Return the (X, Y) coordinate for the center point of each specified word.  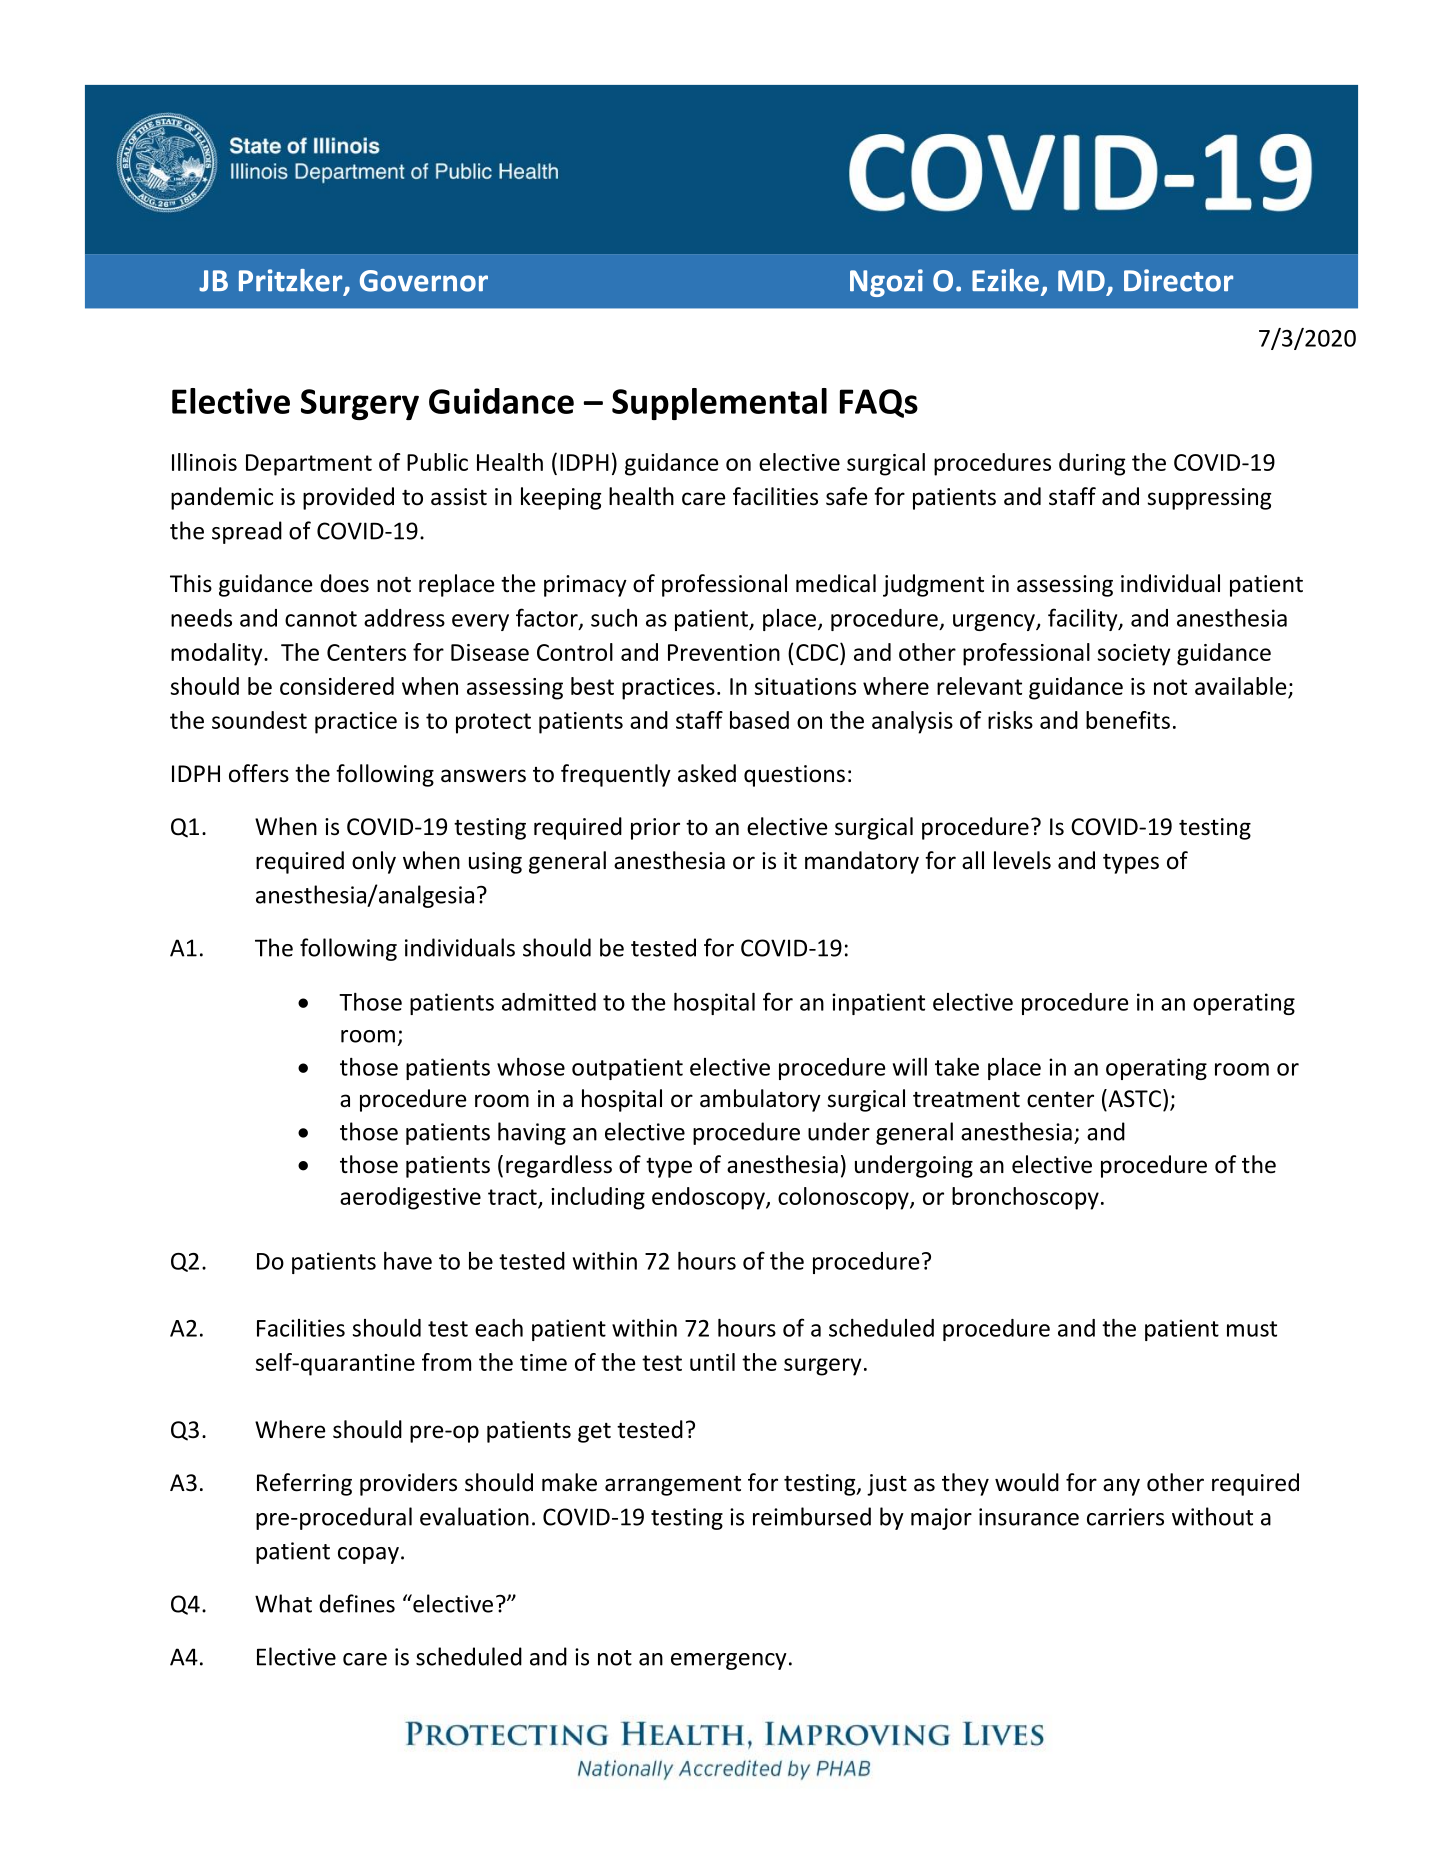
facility (1084, 619)
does (344, 583)
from (446, 1362)
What (283, 1603)
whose (531, 1067)
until (712, 1362)
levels (1022, 860)
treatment (966, 1099)
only (374, 862)
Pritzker (292, 281)
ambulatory (760, 1100)
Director (1178, 280)
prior (655, 829)
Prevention (724, 652)
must (1252, 1329)
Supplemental (719, 404)
